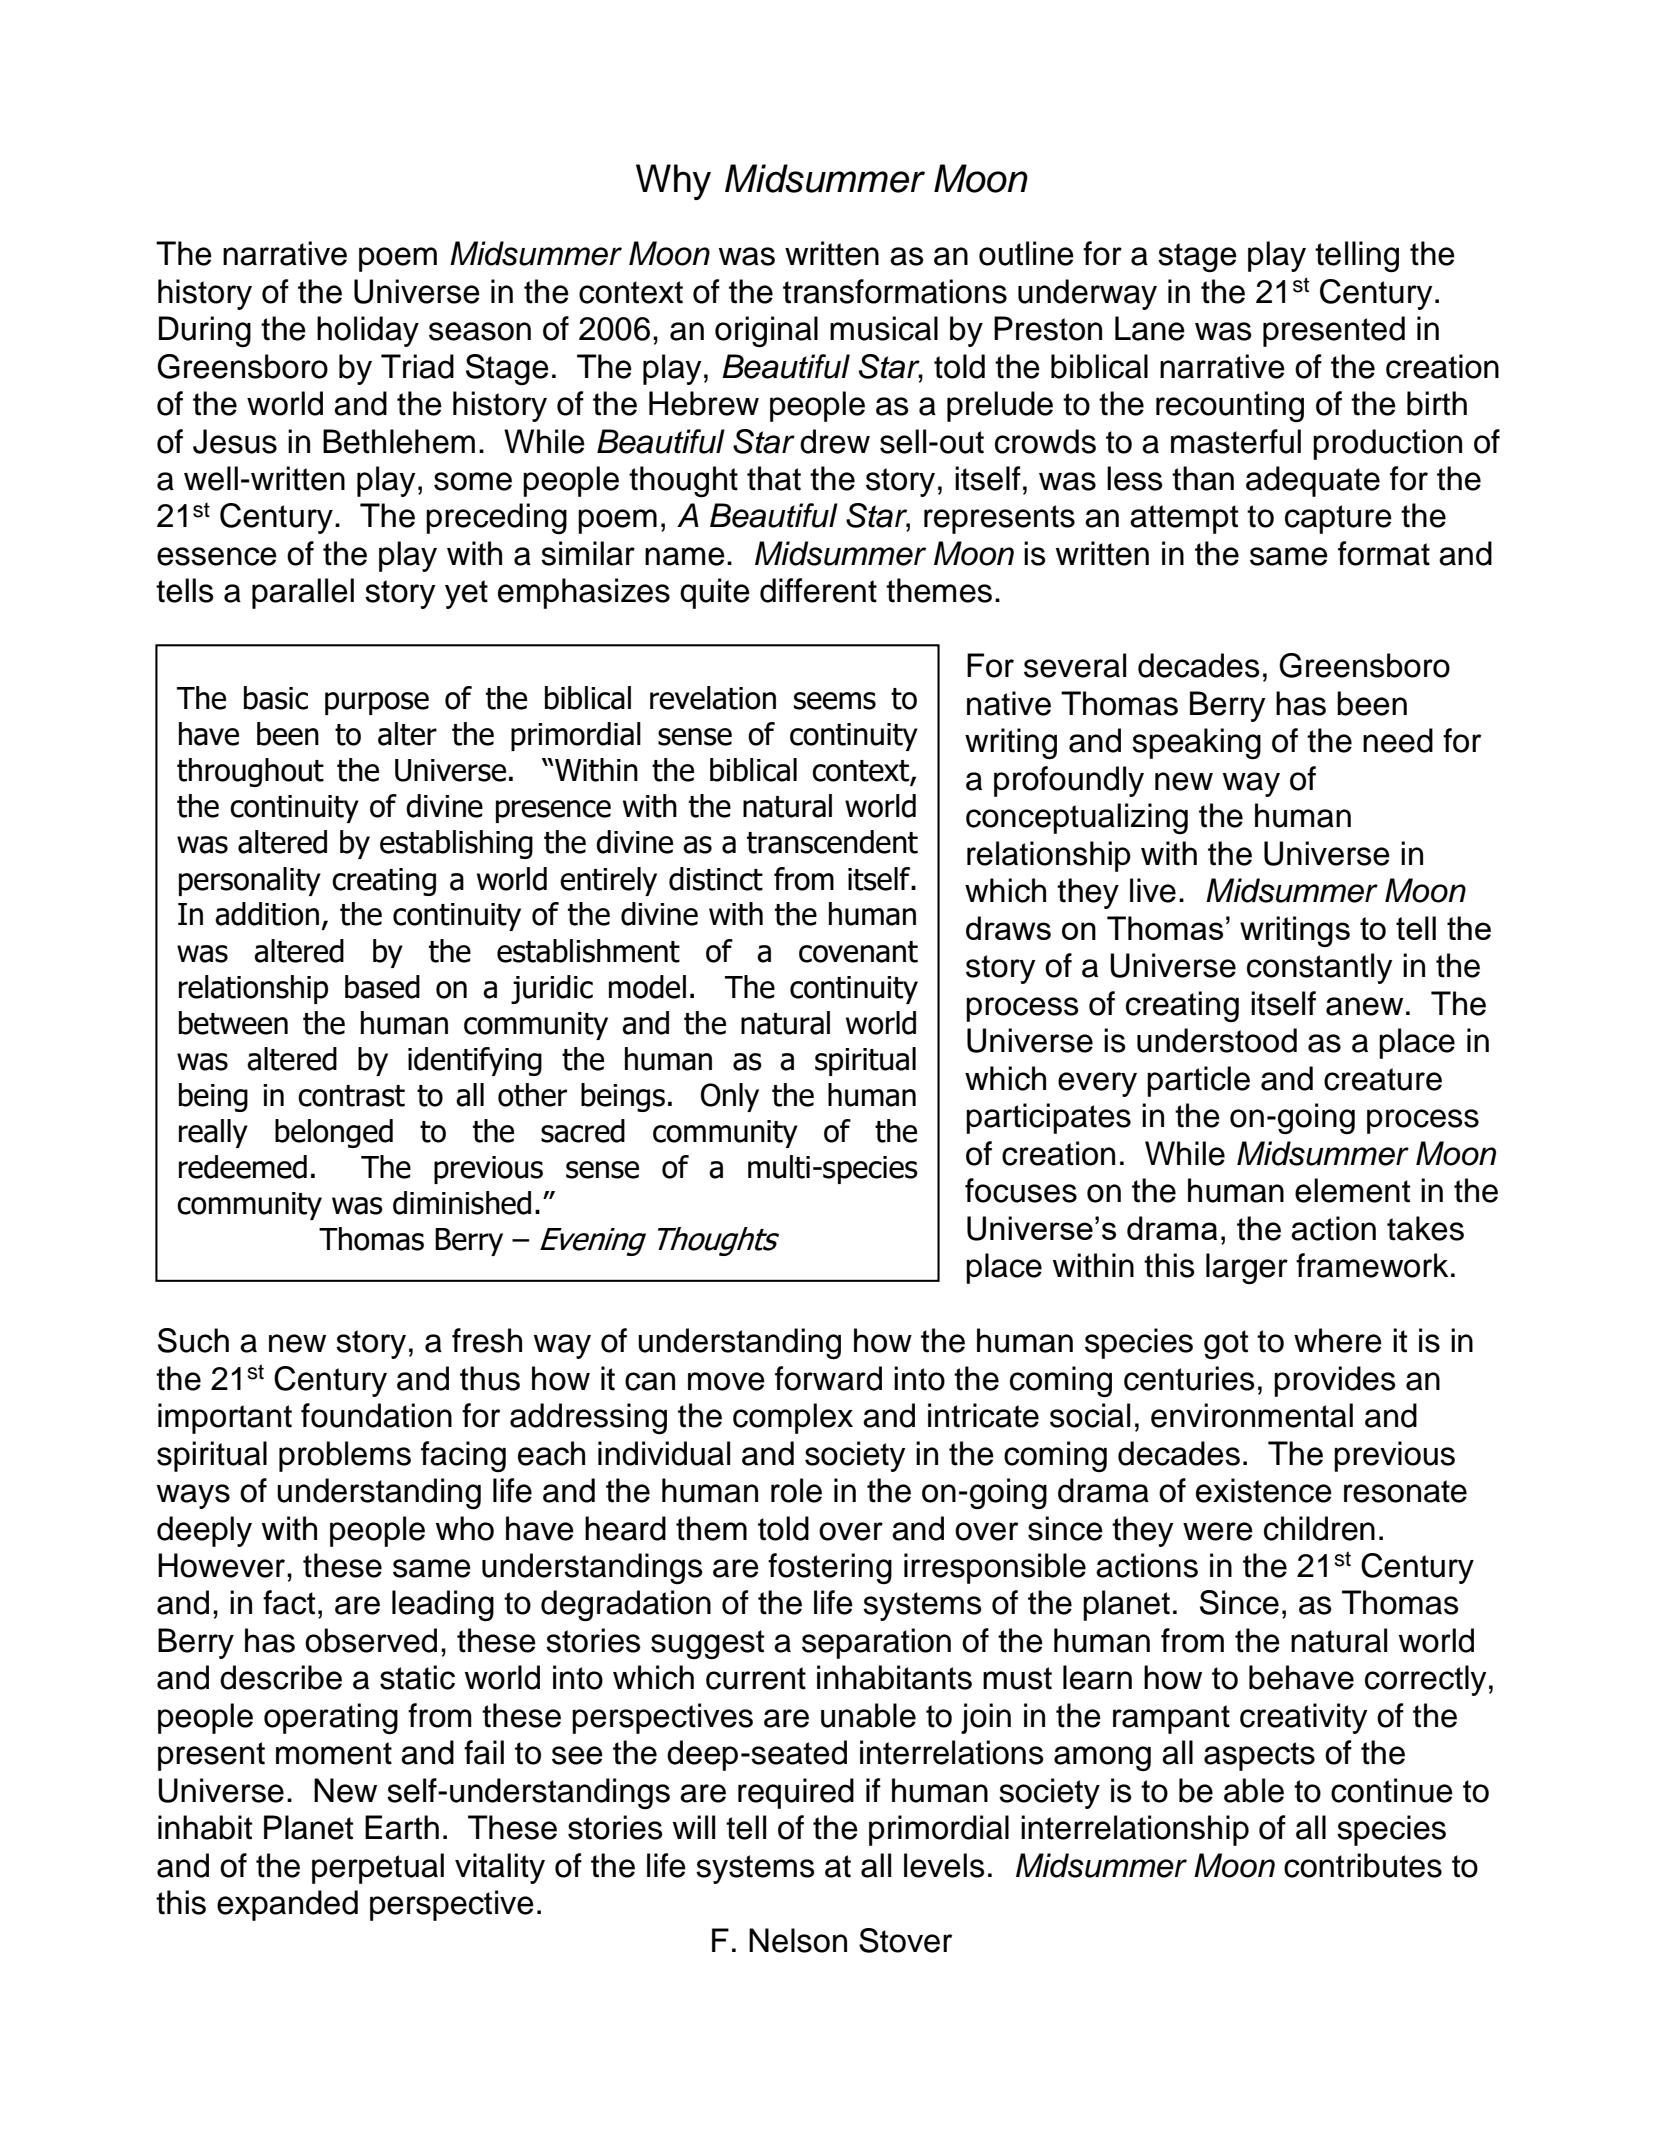 The height and width of the screenshot is (2151, 1662). What do you see at coordinates (378, 1868) in the screenshot?
I see `perpetual` at bounding box center [378, 1868].
